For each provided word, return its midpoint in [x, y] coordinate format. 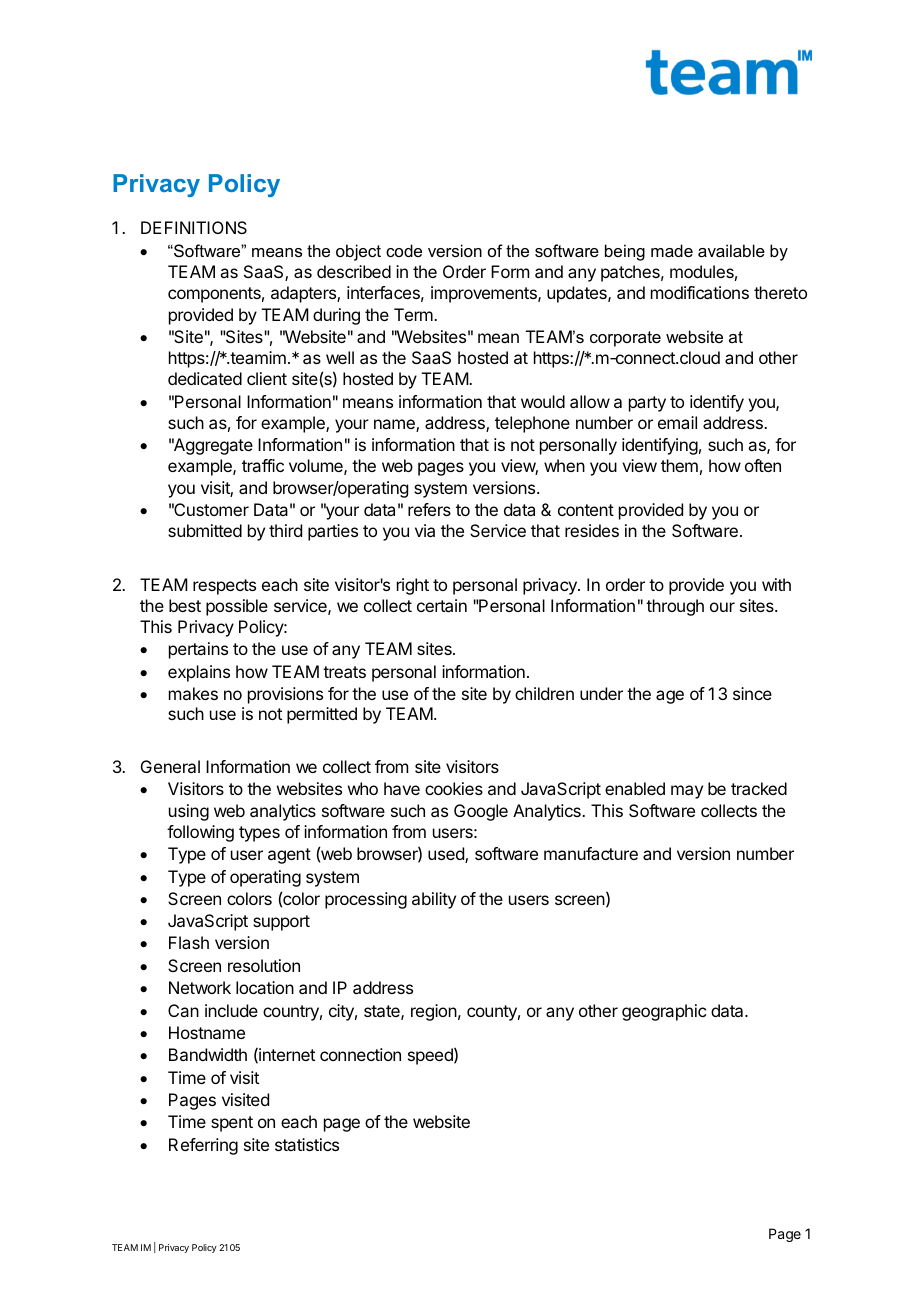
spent [232, 1124]
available [731, 250]
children [544, 693]
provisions [285, 695]
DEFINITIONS [194, 227]
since [752, 693]
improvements [485, 294]
